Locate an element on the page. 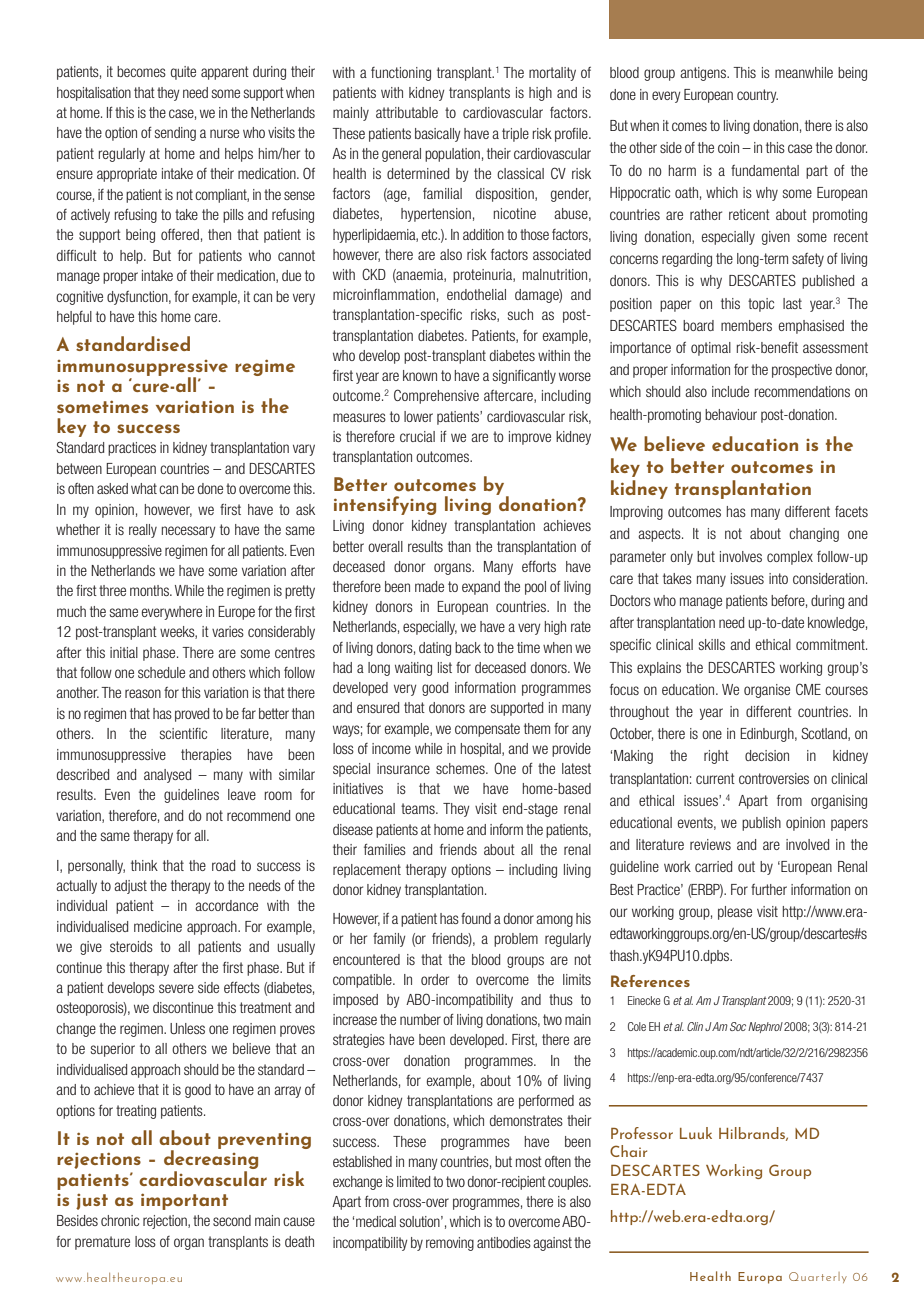  found is located at coordinates (476, 918).
